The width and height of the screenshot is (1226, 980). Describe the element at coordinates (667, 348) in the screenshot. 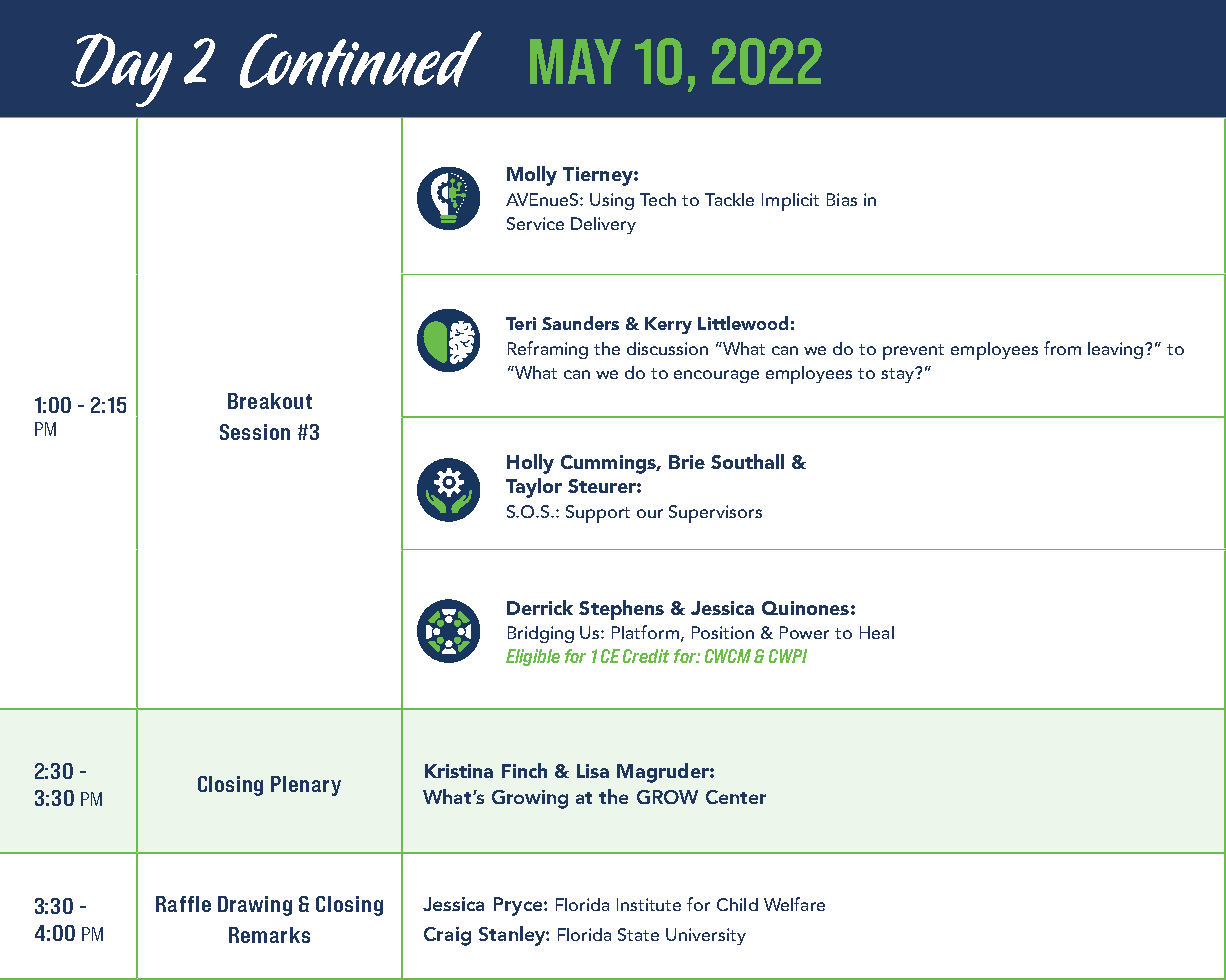

I see `discussion` at that location.
